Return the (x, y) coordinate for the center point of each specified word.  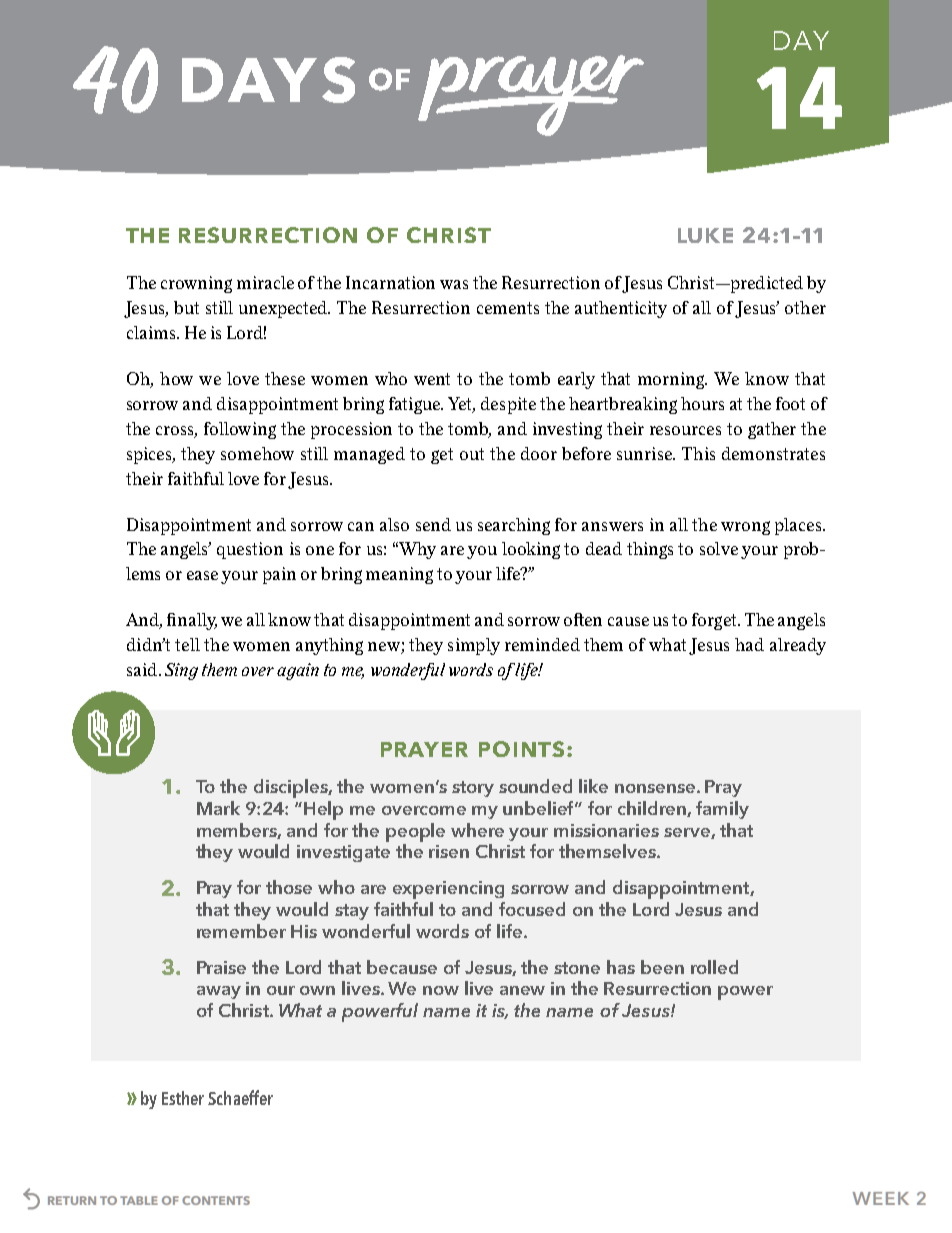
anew (522, 990)
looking (531, 550)
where (477, 830)
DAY (801, 40)
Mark (218, 808)
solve (719, 548)
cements (508, 308)
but (186, 307)
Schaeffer (240, 1097)
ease (202, 575)
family (722, 810)
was (454, 284)
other (805, 307)
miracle (265, 282)
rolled (714, 967)
